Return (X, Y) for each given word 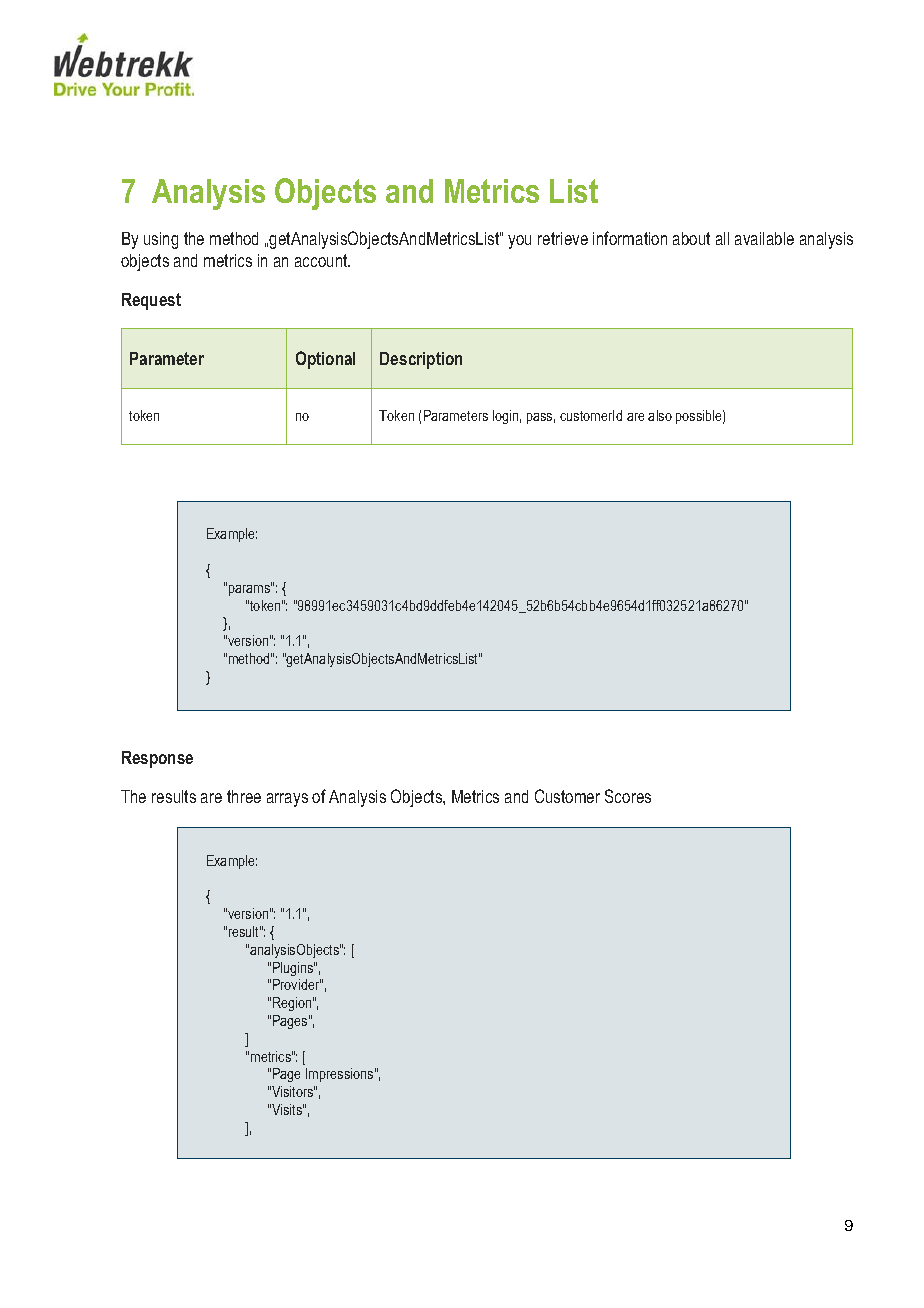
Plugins (294, 969)
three (244, 796)
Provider (297, 984)
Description (421, 360)
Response (157, 759)
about (691, 238)
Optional (325, 360)
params (250, 589)
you (519, 242)
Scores (628, 796)
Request (151, 301)
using (161, 240)
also (660, 415)
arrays (287, 800)
